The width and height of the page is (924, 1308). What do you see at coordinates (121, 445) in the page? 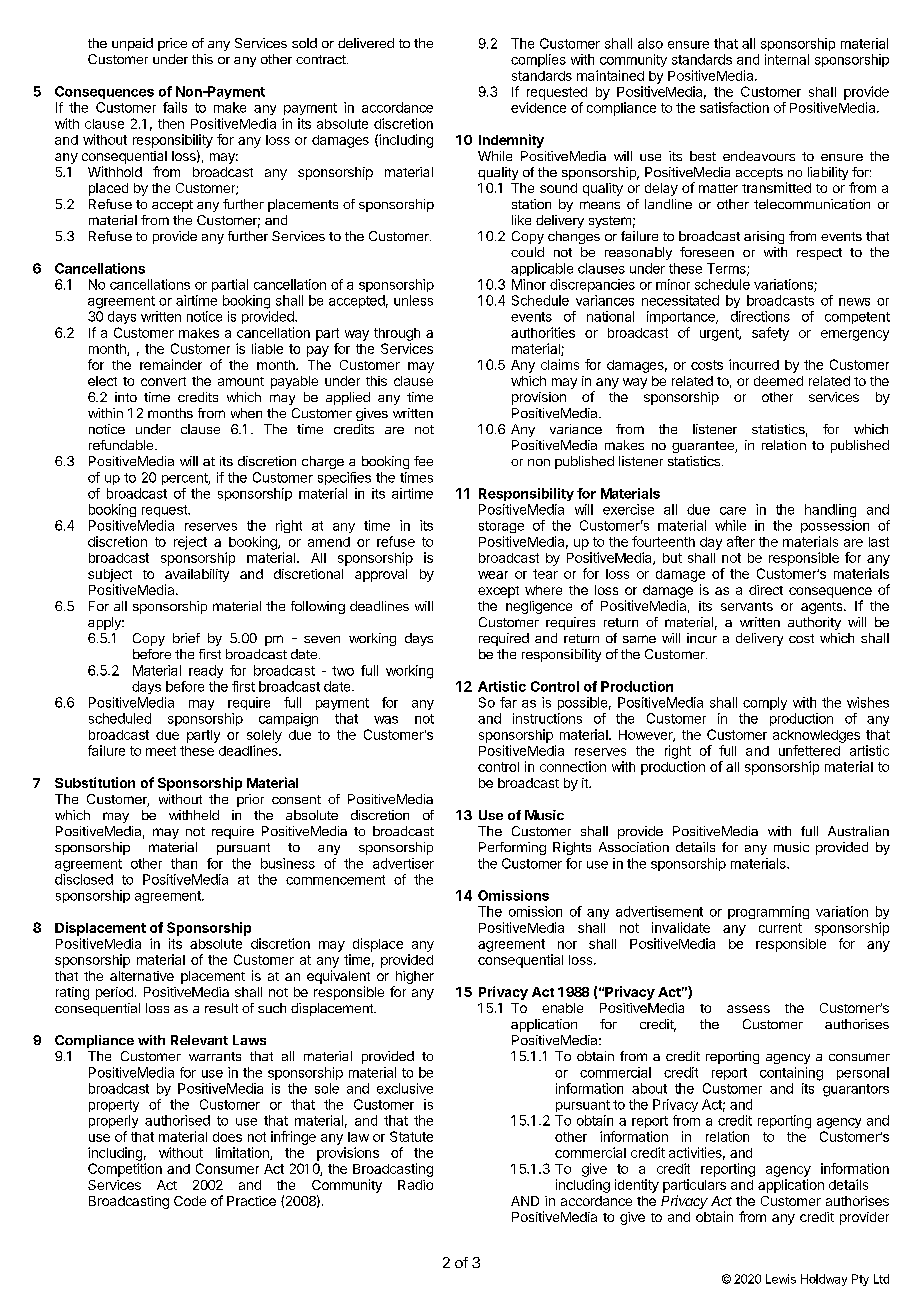
I see `refundable` at bounding box center [121, 445].
